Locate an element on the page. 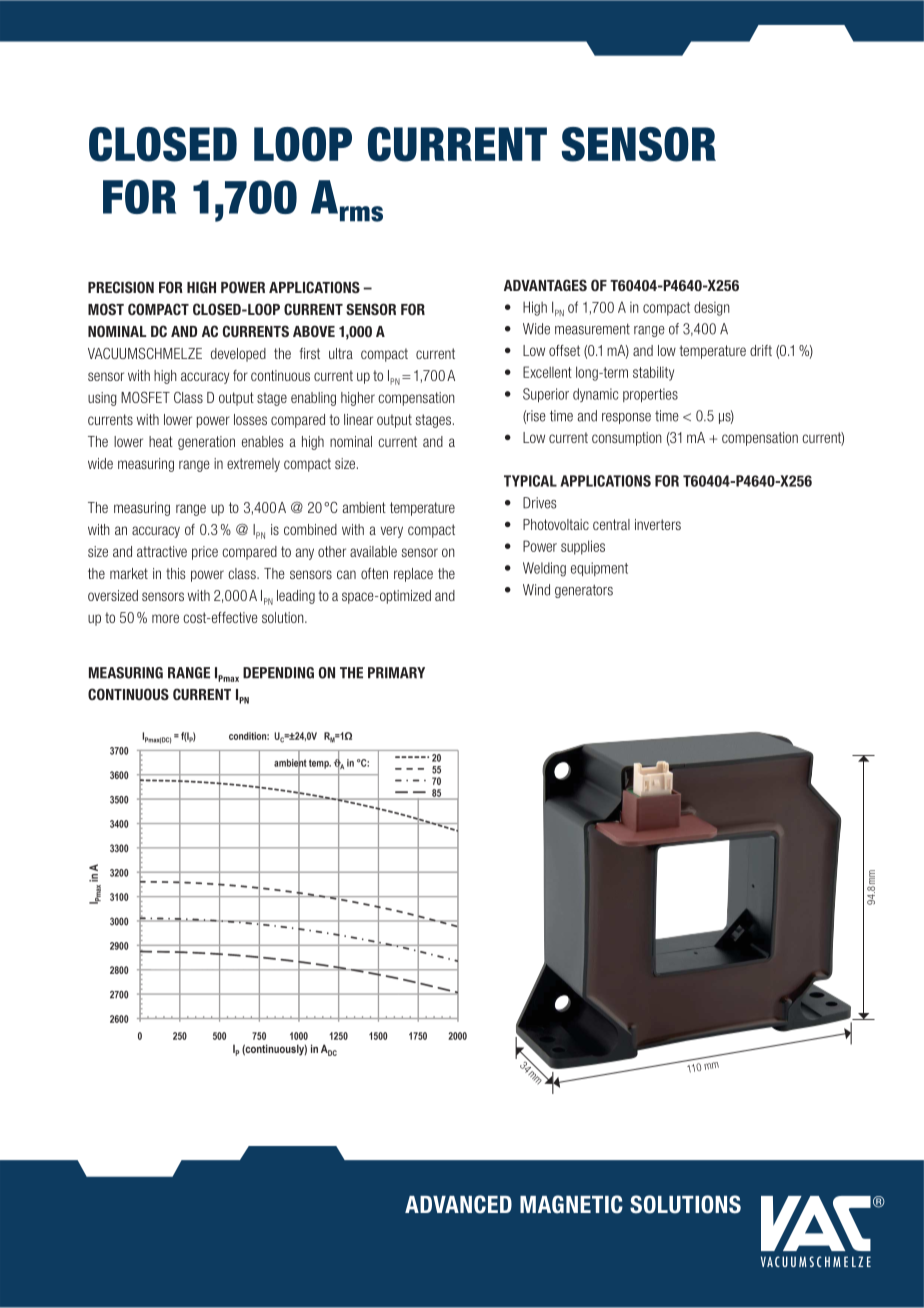 This image has width=924, height=1308. ultra is located at coordinates (341, 353).
